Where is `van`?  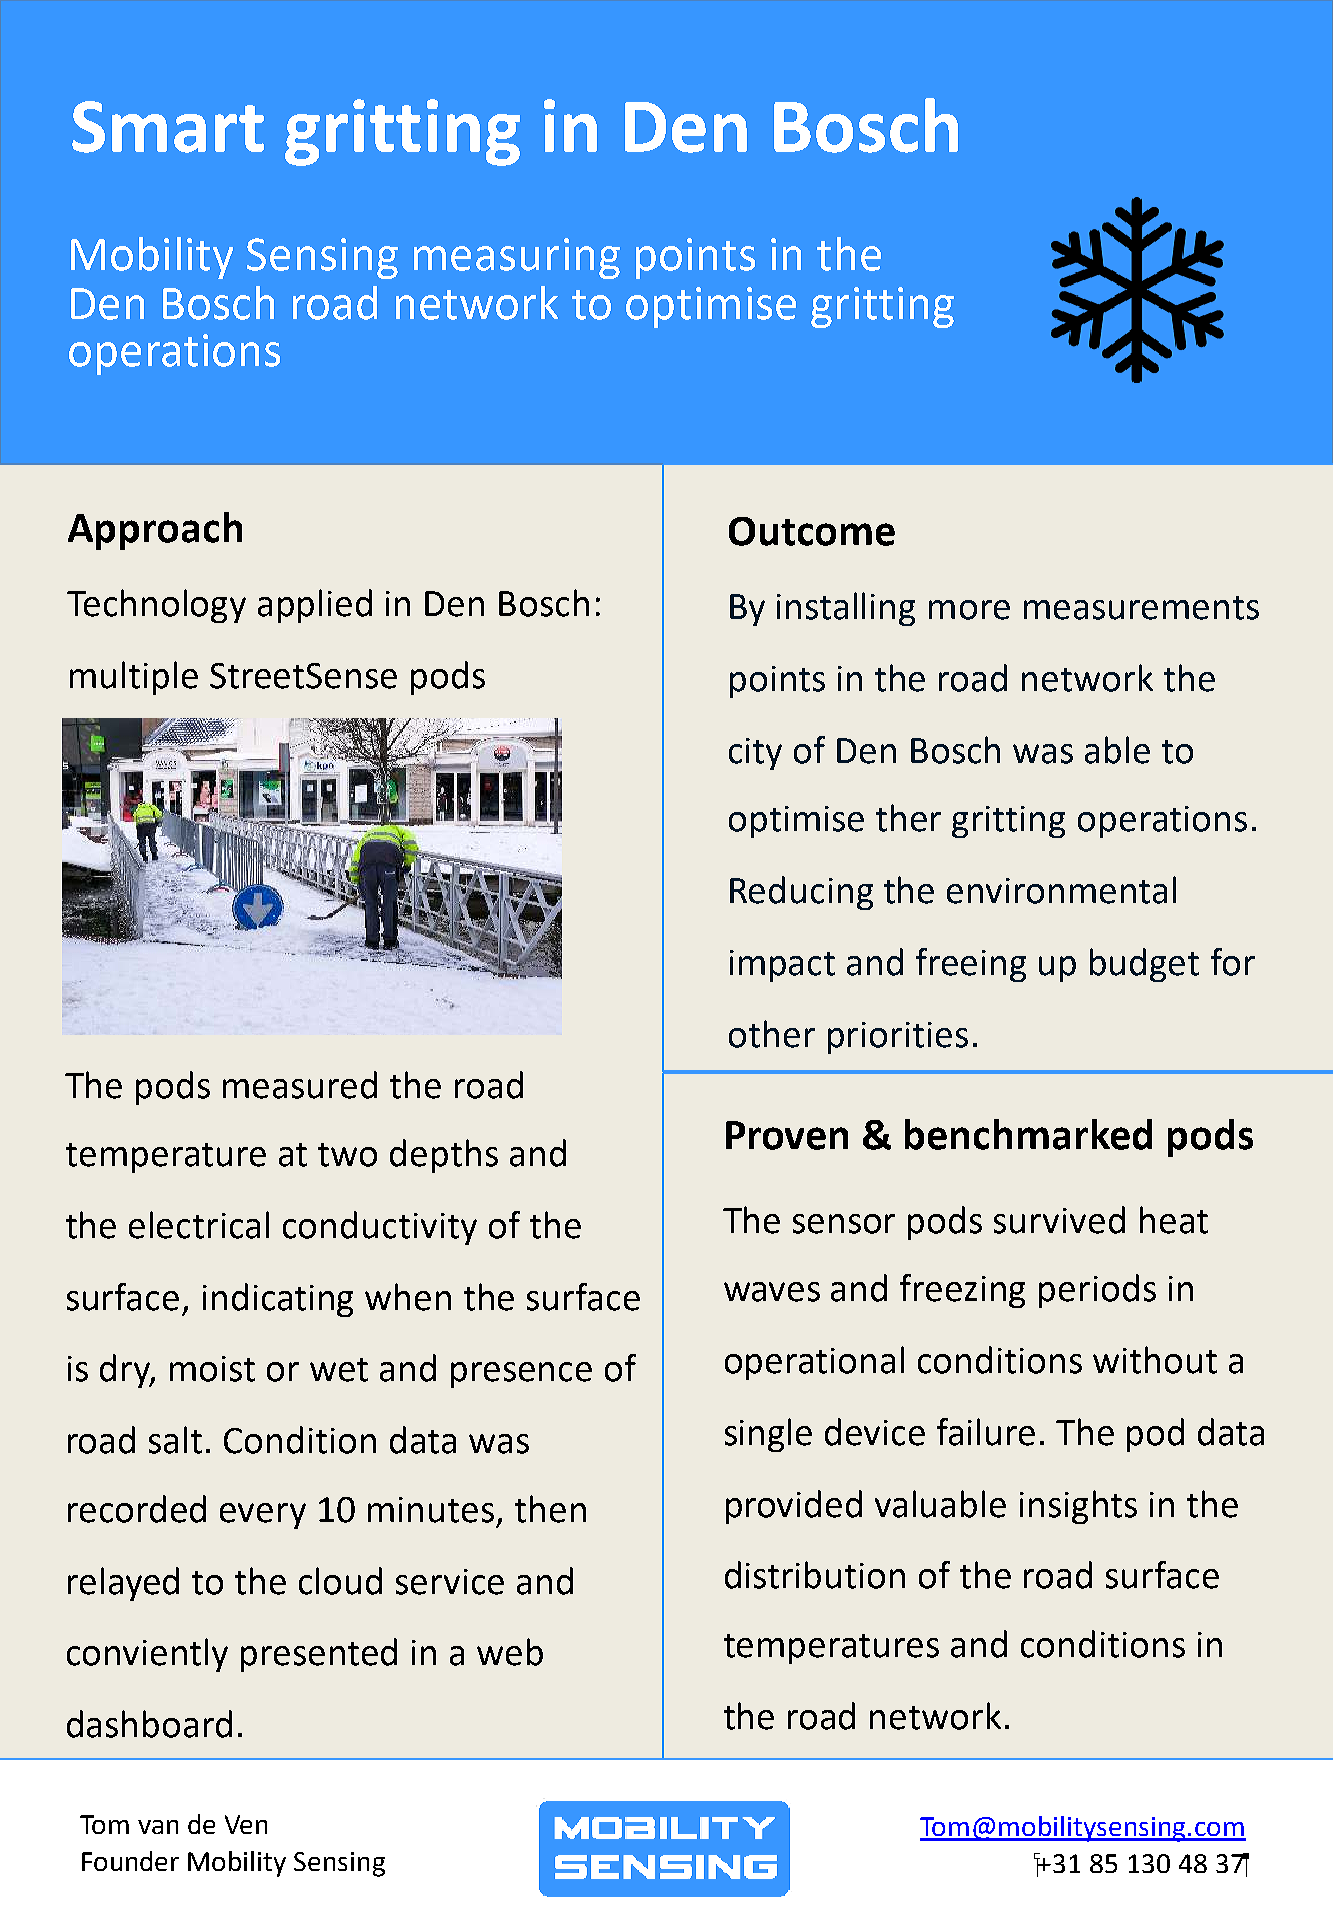 van is located at coordinates (158, 1827).
